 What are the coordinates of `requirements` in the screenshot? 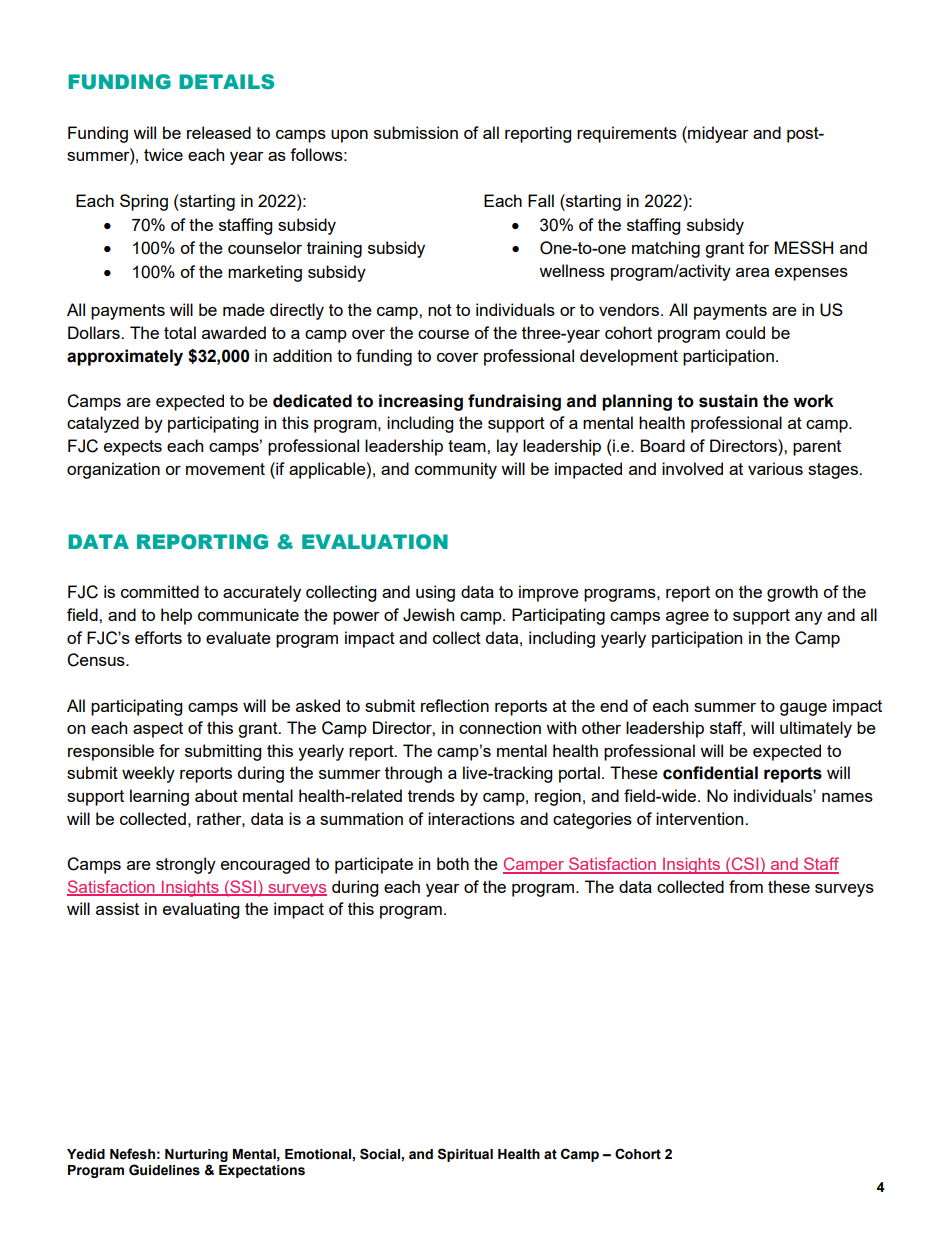 It's located at (627, 134).
